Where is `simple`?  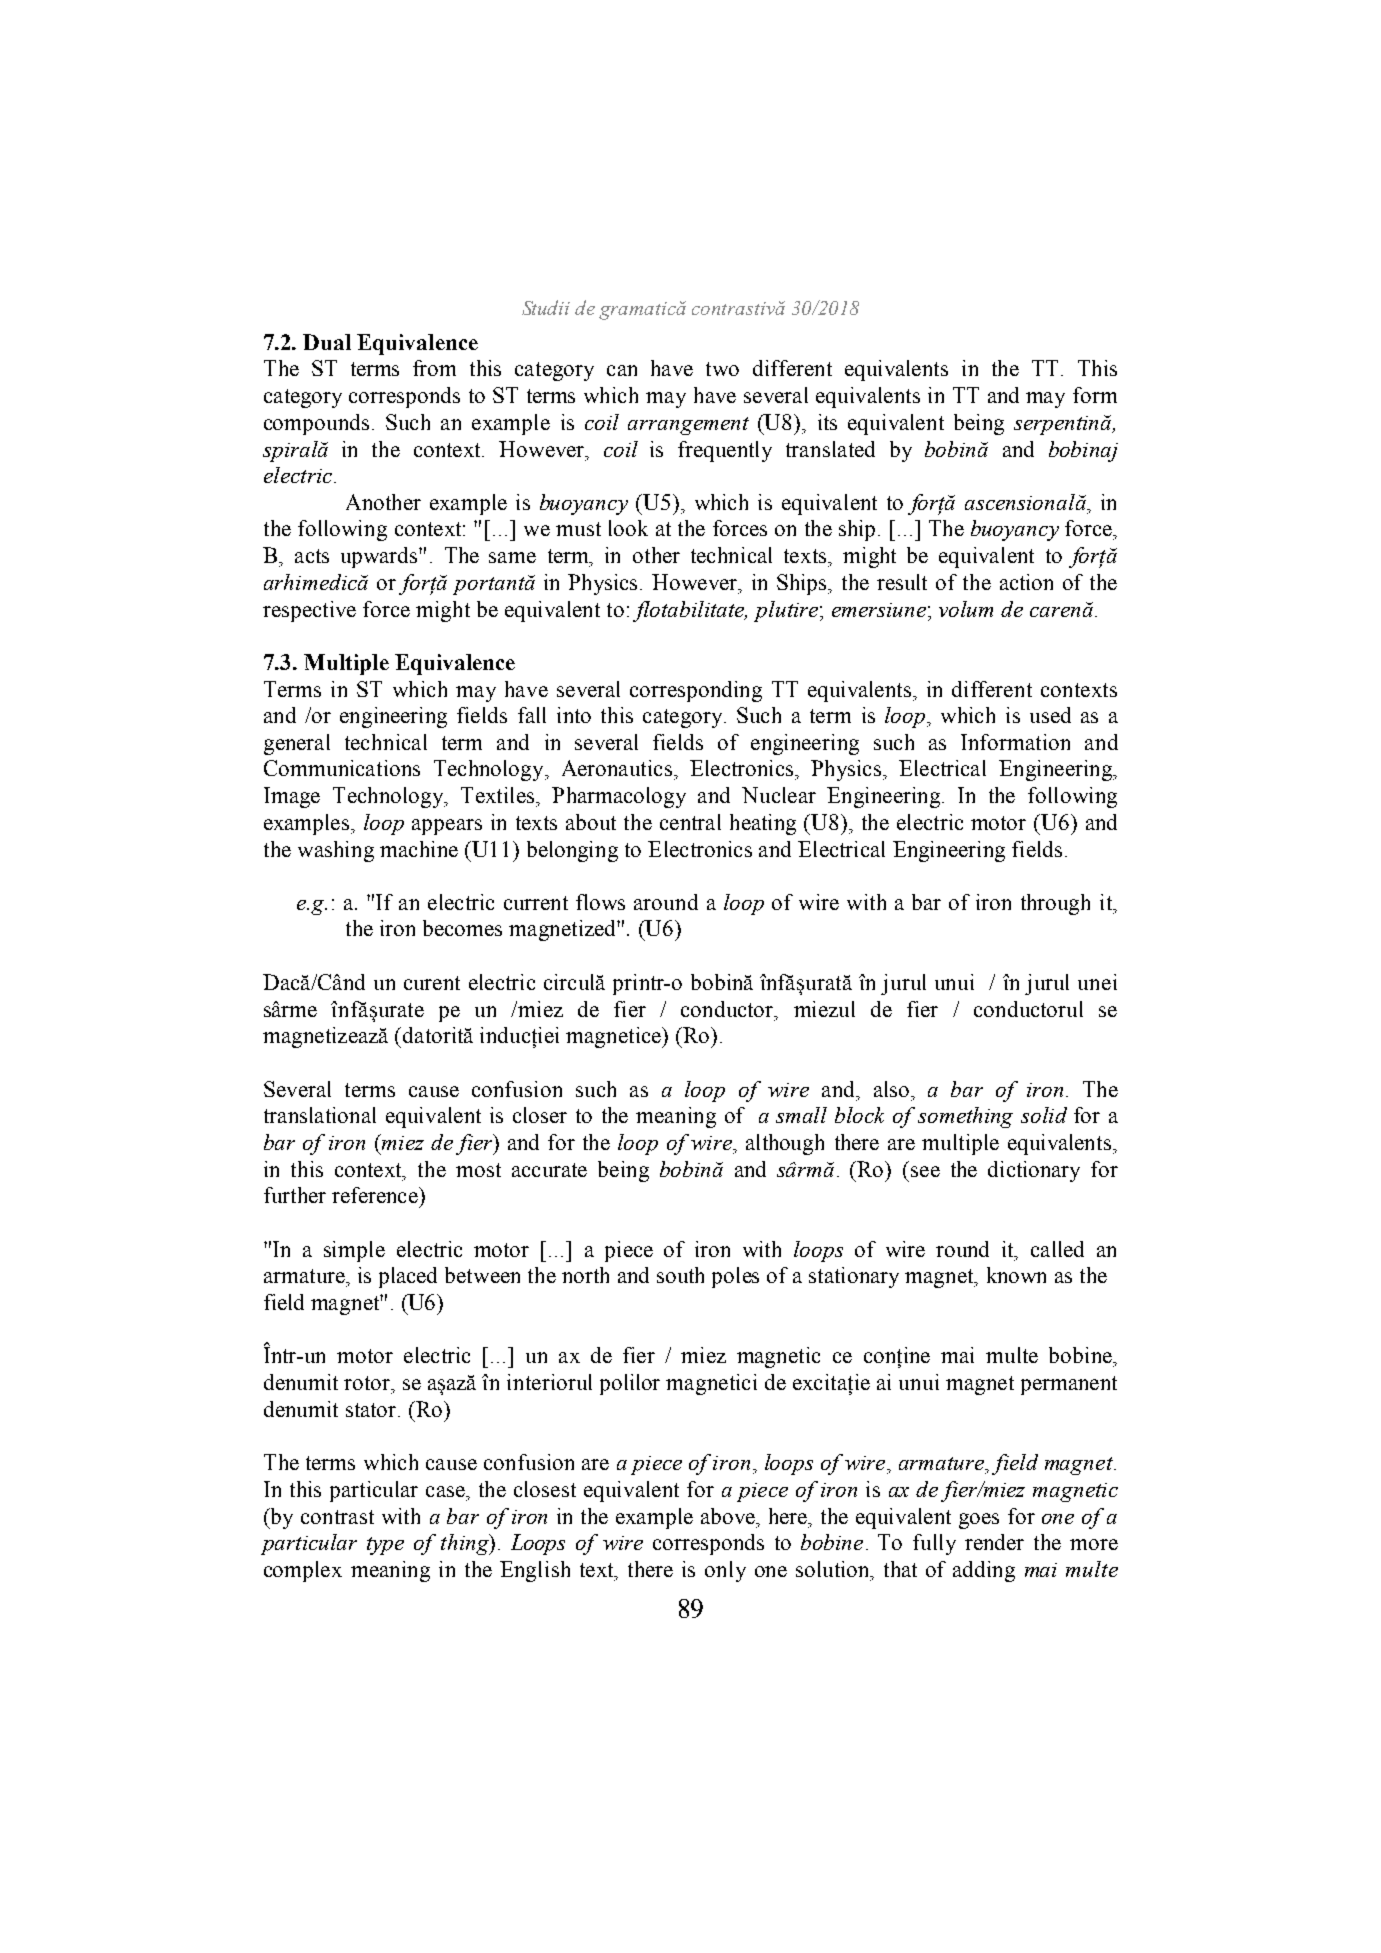
simple is located at coordinates (354, 1251).
